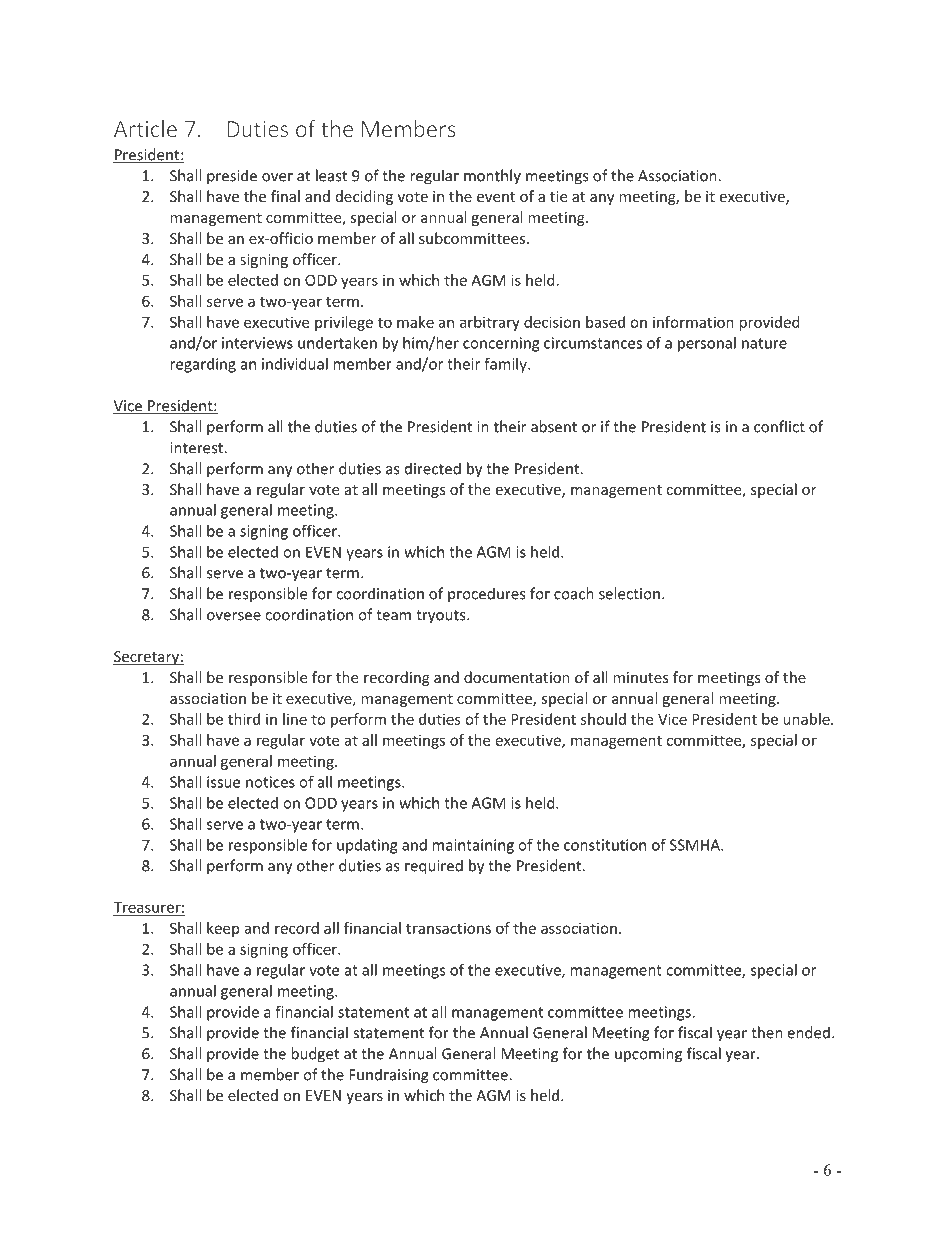 The width and height of the document is (952, 1233). What do you see at coordinates (486, 595) in the document?
I see `procedures` at bounding box center [486, 595].
